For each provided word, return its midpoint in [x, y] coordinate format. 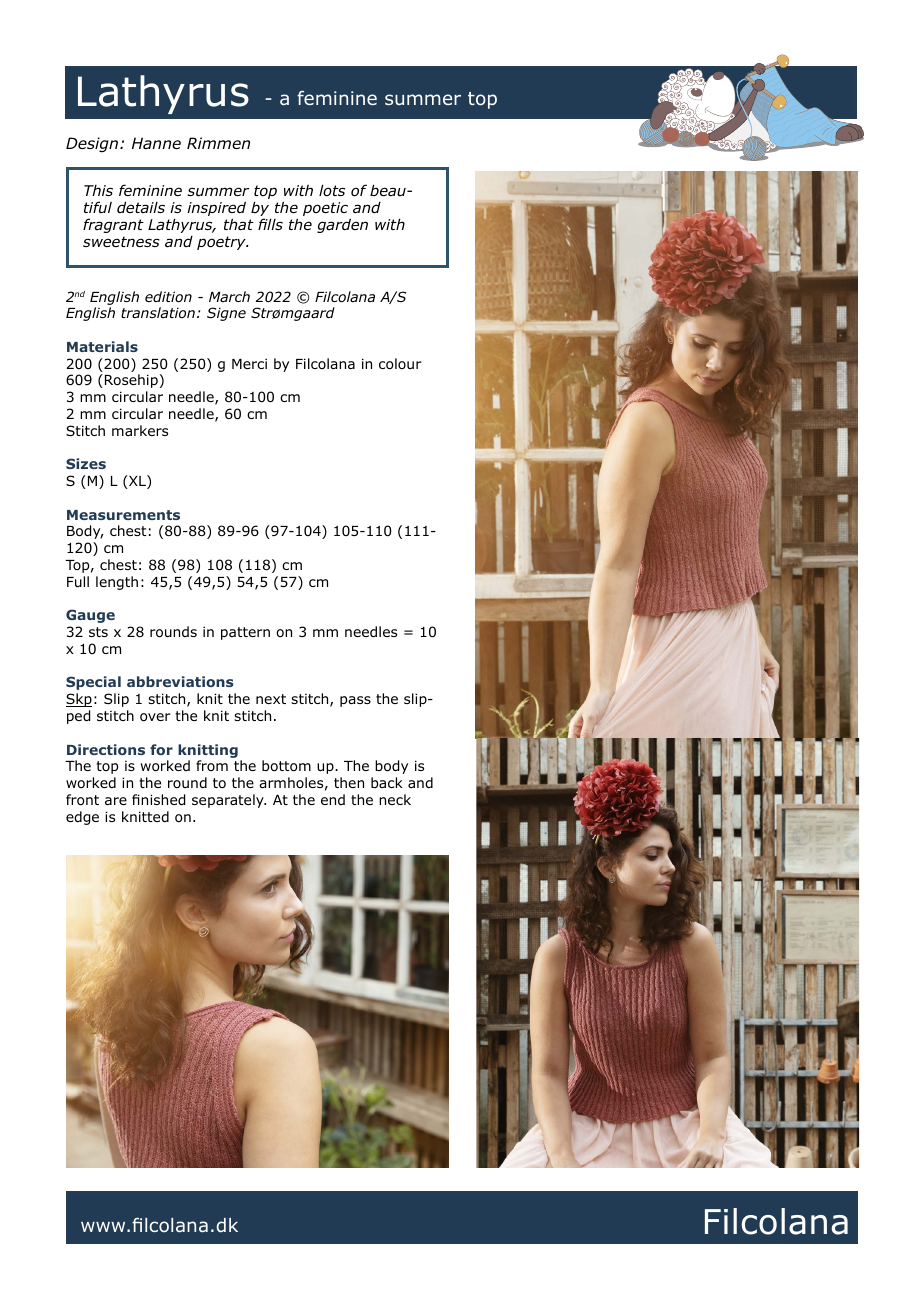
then [349, 782]
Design [93, 144]
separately [229, 801]
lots [332, 190]
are [116, 801]
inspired [216, 210]
